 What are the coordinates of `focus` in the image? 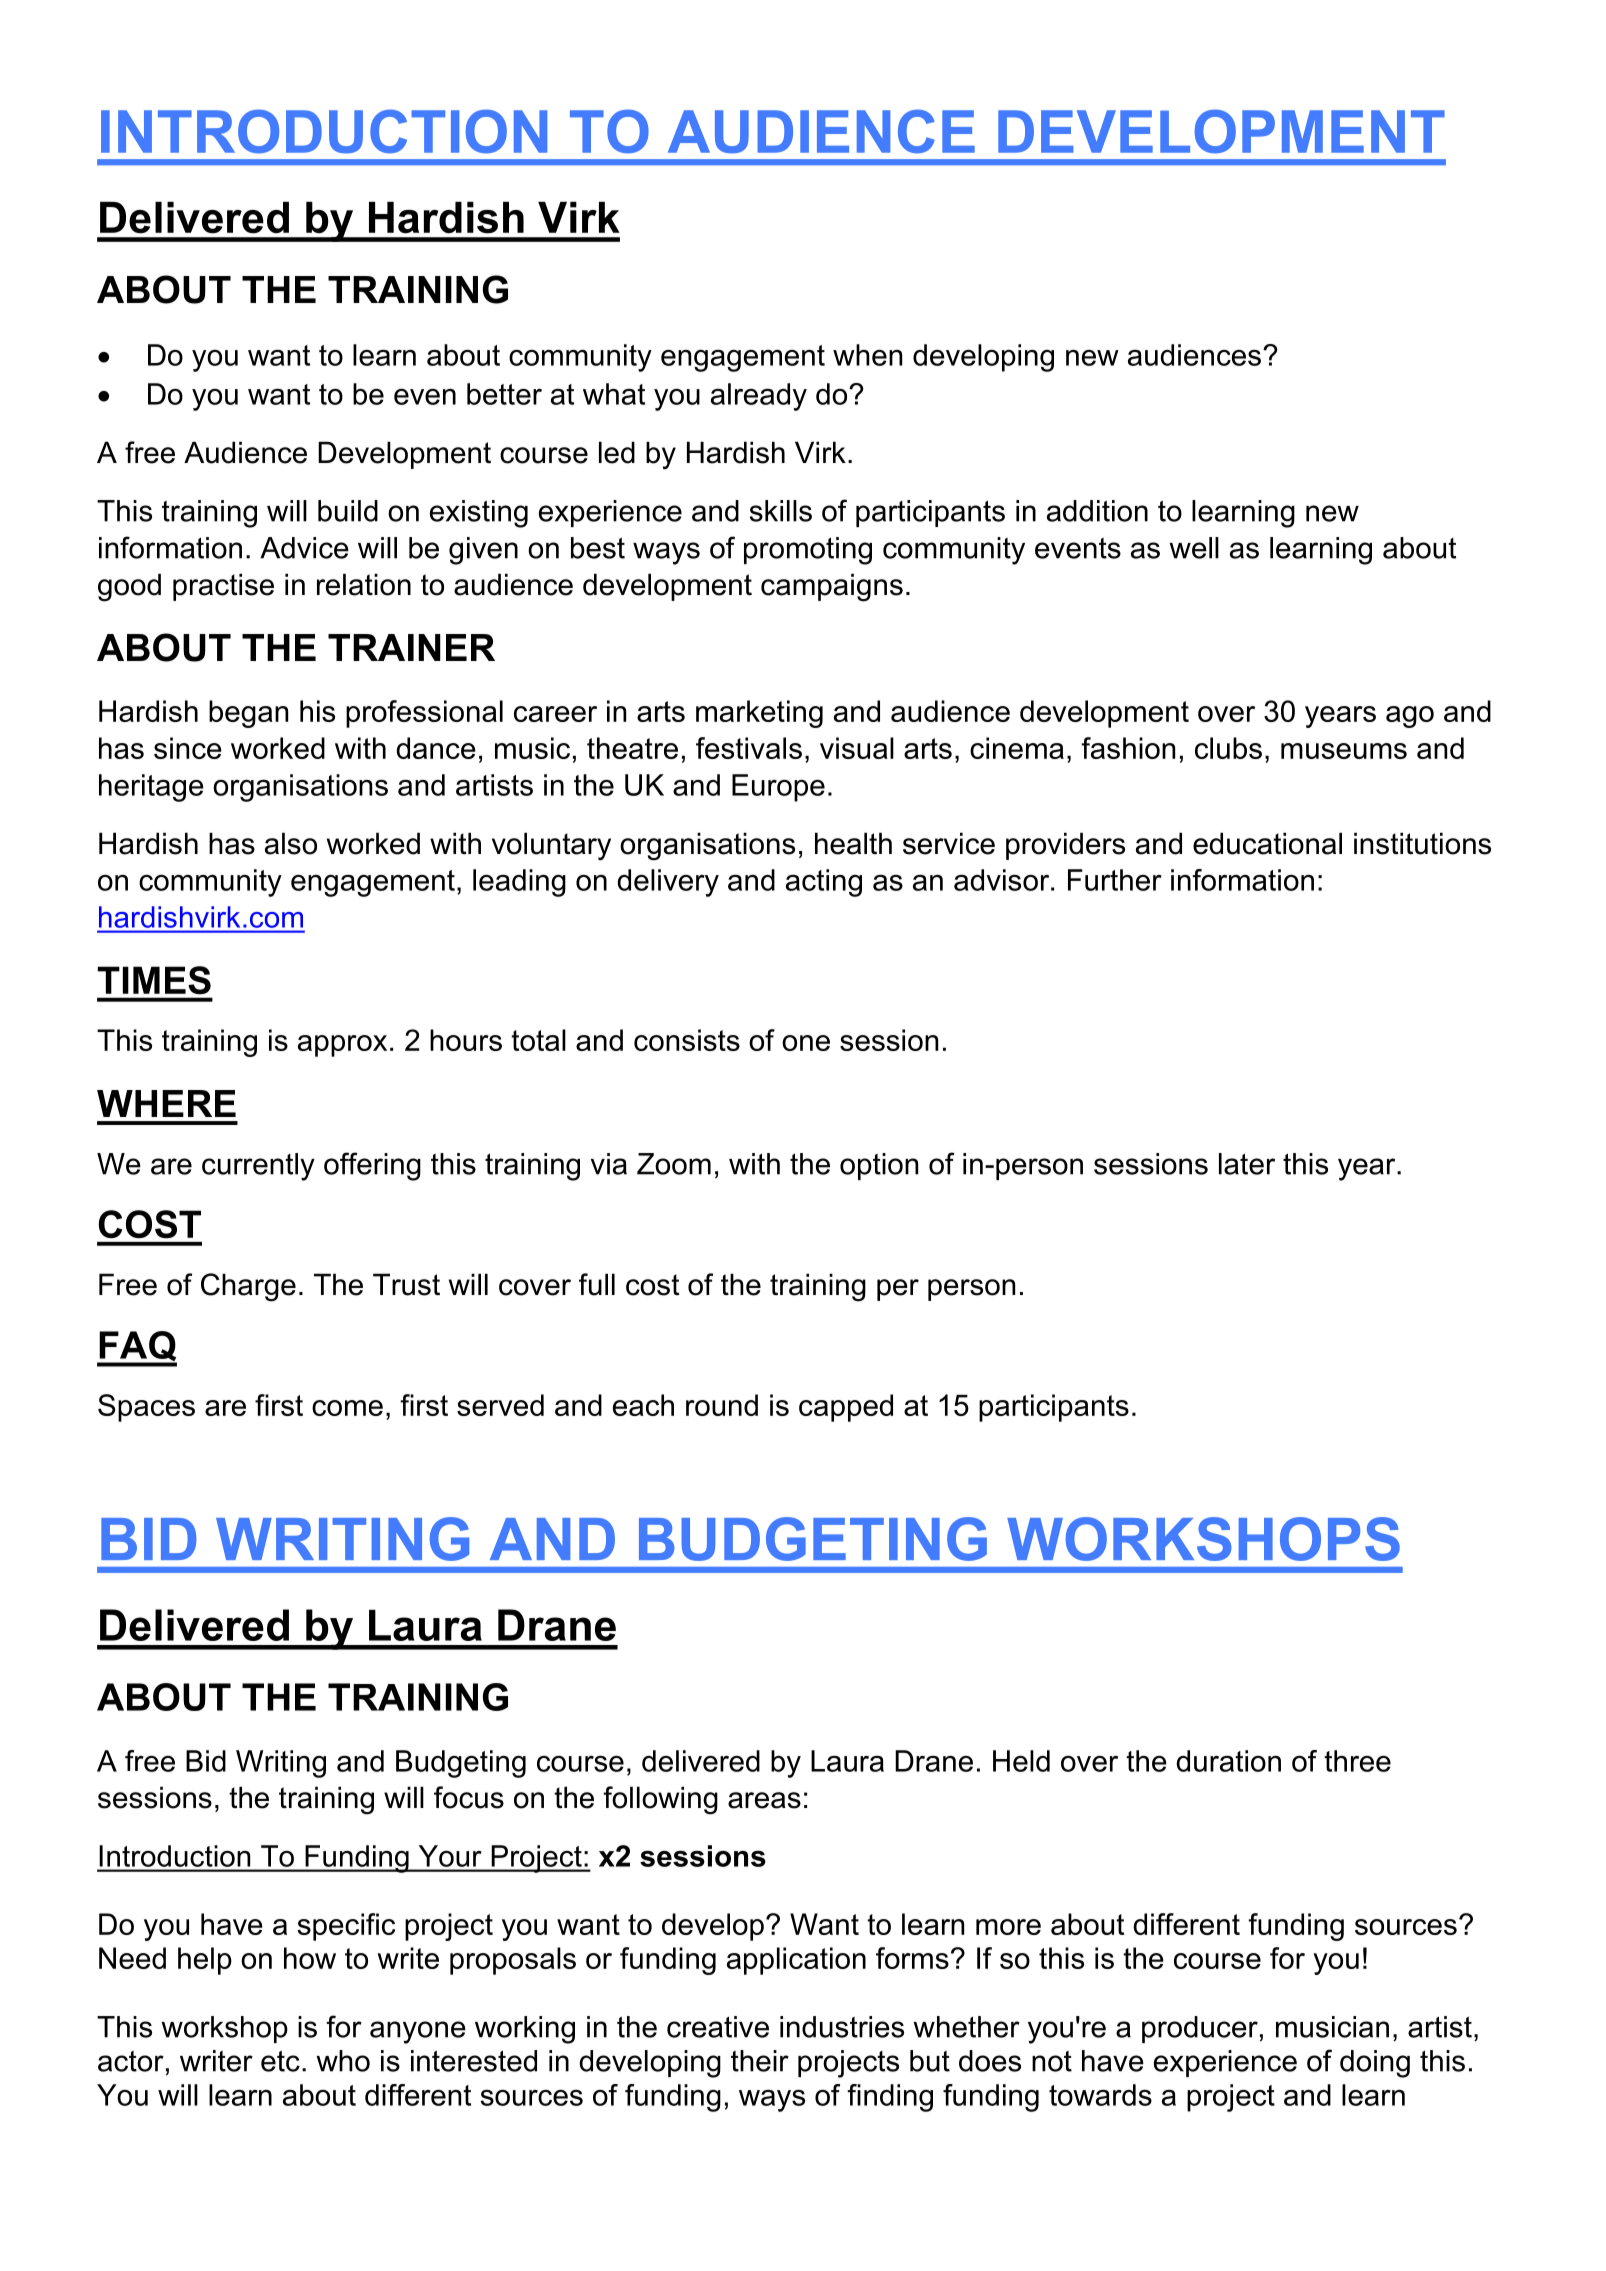 It's located at (469, 1797).
